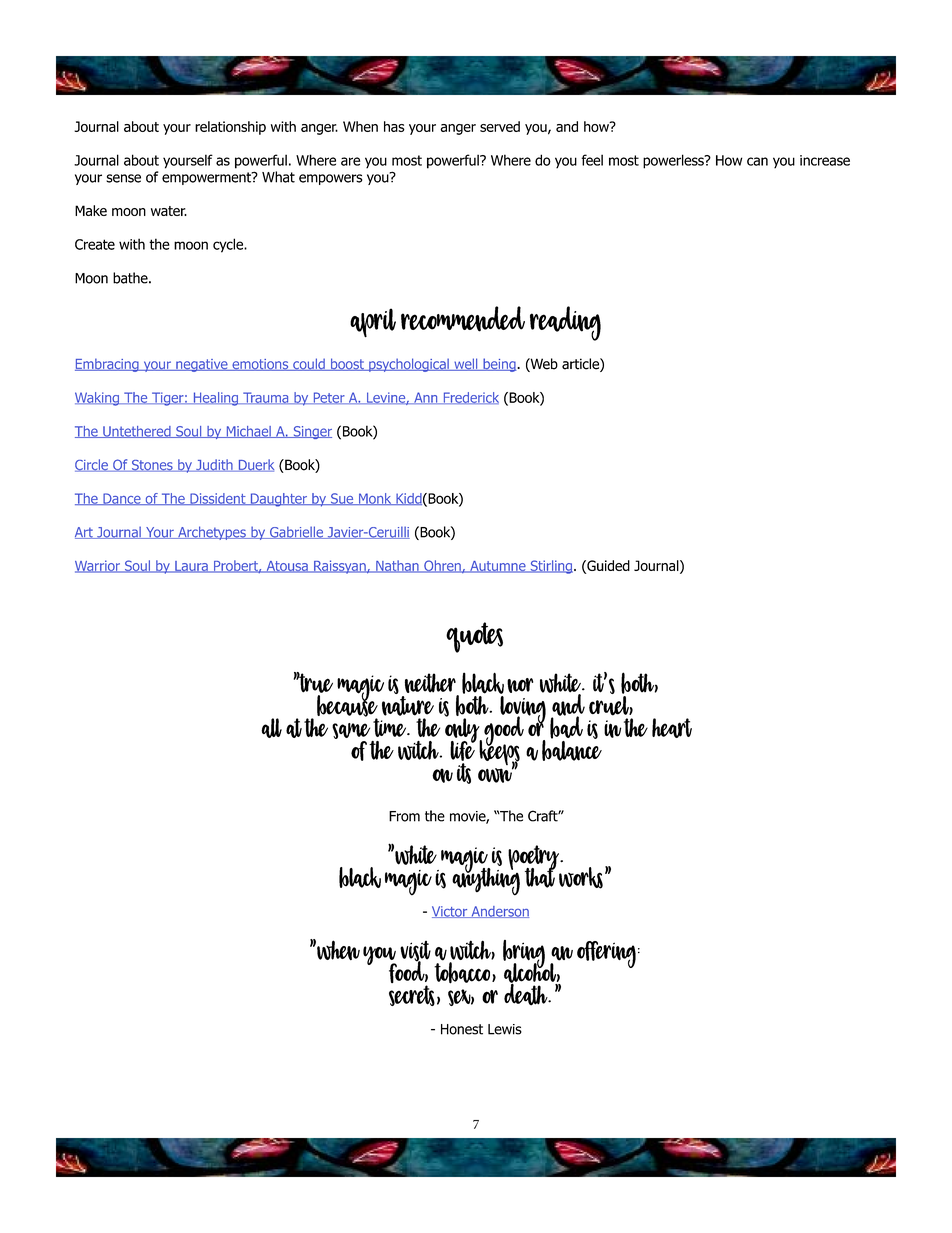 This image has height=1233, width=952. What do you see at coordinates (757, 161) in the image?
I see `can` at bounding box center [757, 161].
